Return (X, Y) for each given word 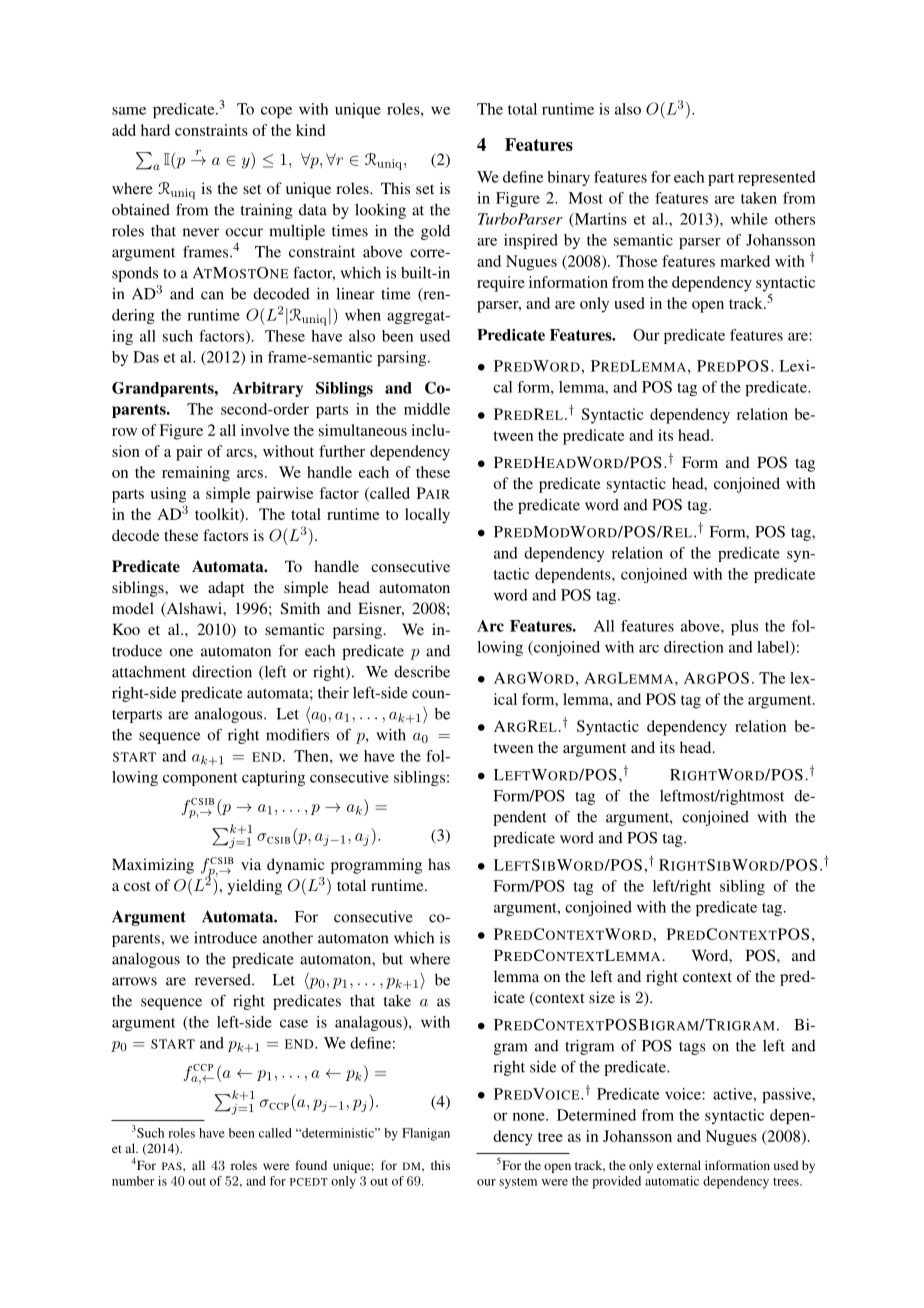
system (518, 1183)
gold (435, 232)
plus (744, 627)
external (679, 1165)
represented (777, 178)
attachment (149, 672)
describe (422, 672)
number (133, 1181)
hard (155, 130)
